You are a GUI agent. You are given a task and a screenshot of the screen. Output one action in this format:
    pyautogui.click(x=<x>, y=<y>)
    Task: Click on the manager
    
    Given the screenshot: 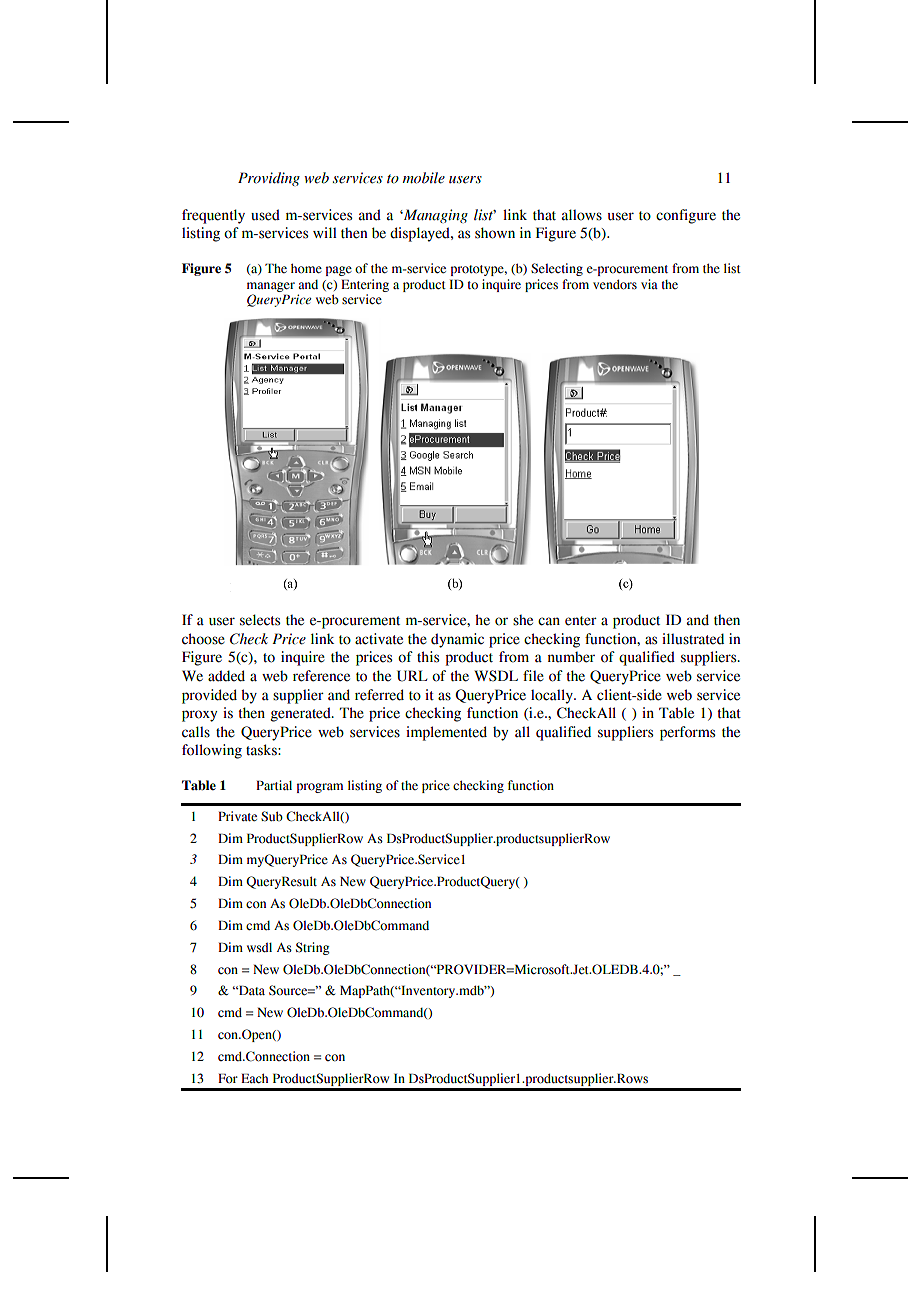 What is the action you would take?
    pyautogui.click(x=271, y=287)
